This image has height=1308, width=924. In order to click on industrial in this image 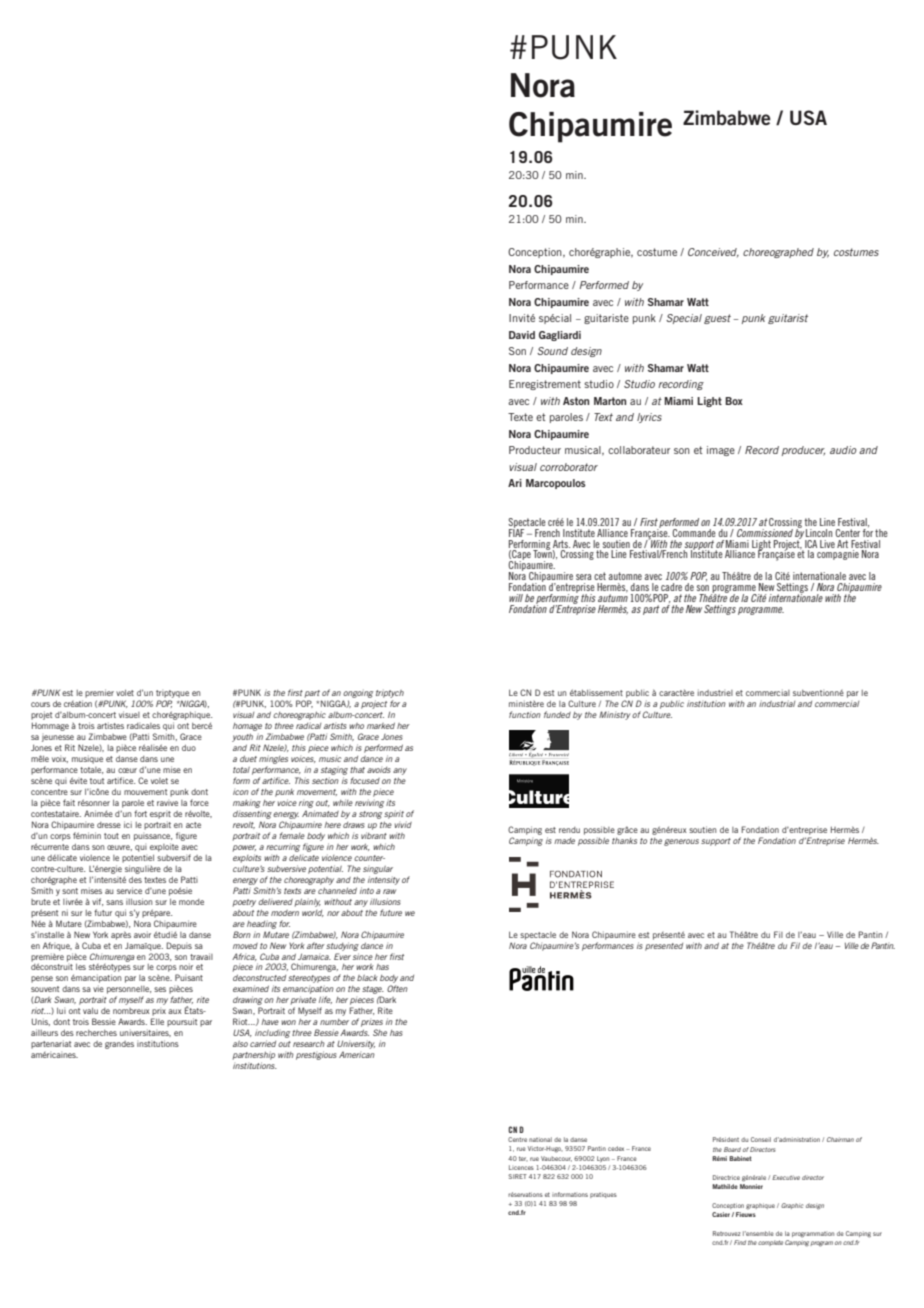, I will do `click(777, 703)`.
